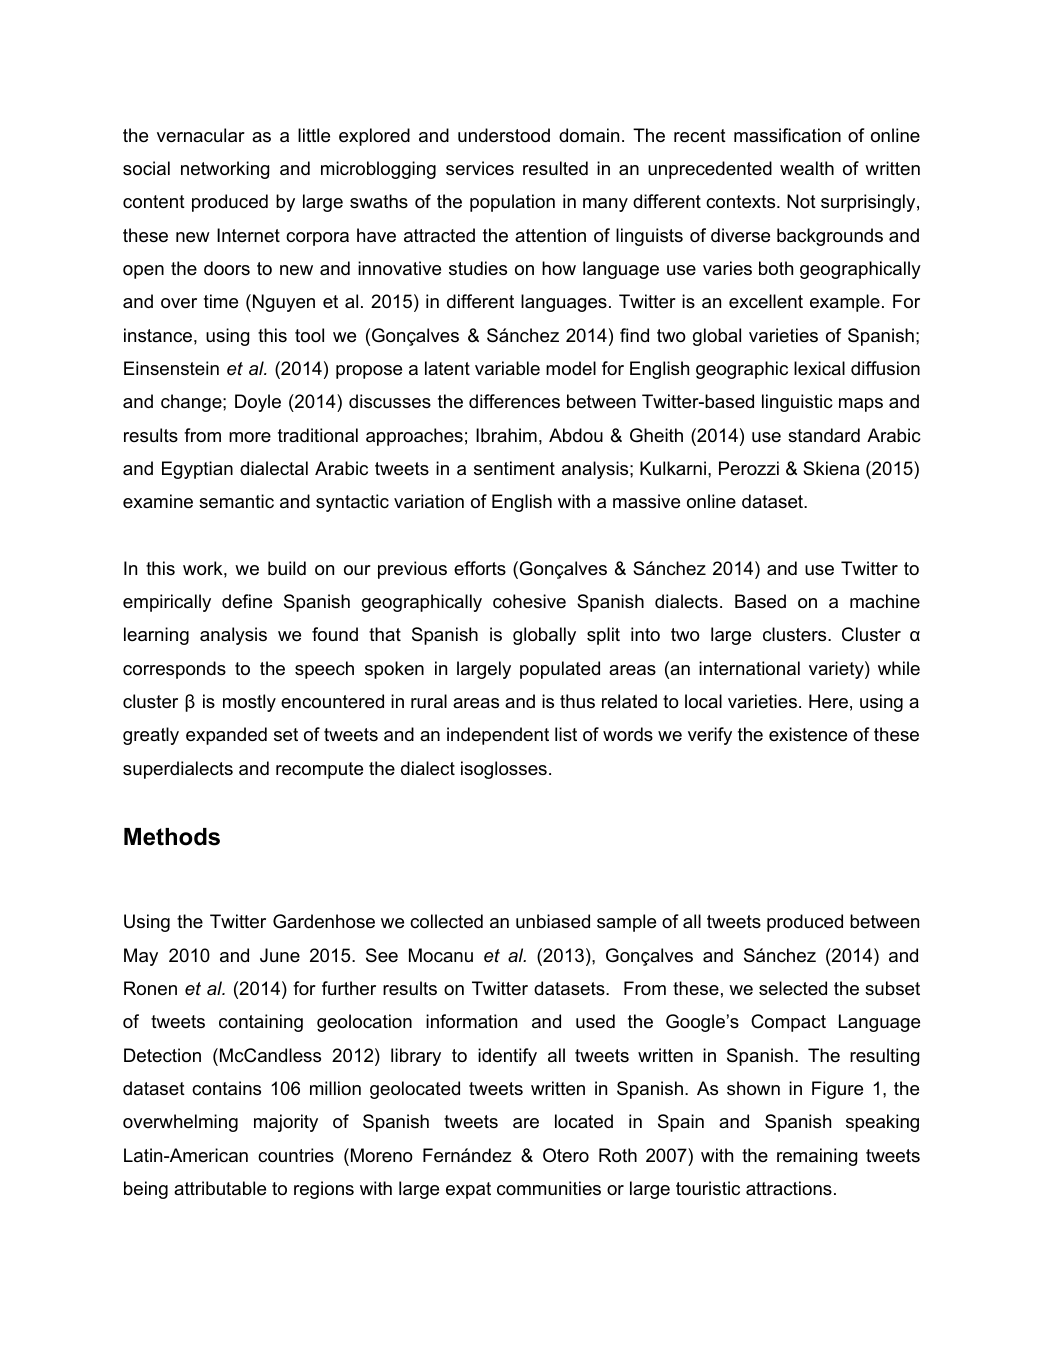 The height and width of the page is (1353, 1045). I want to click on attributable, so click(220, 1188).
